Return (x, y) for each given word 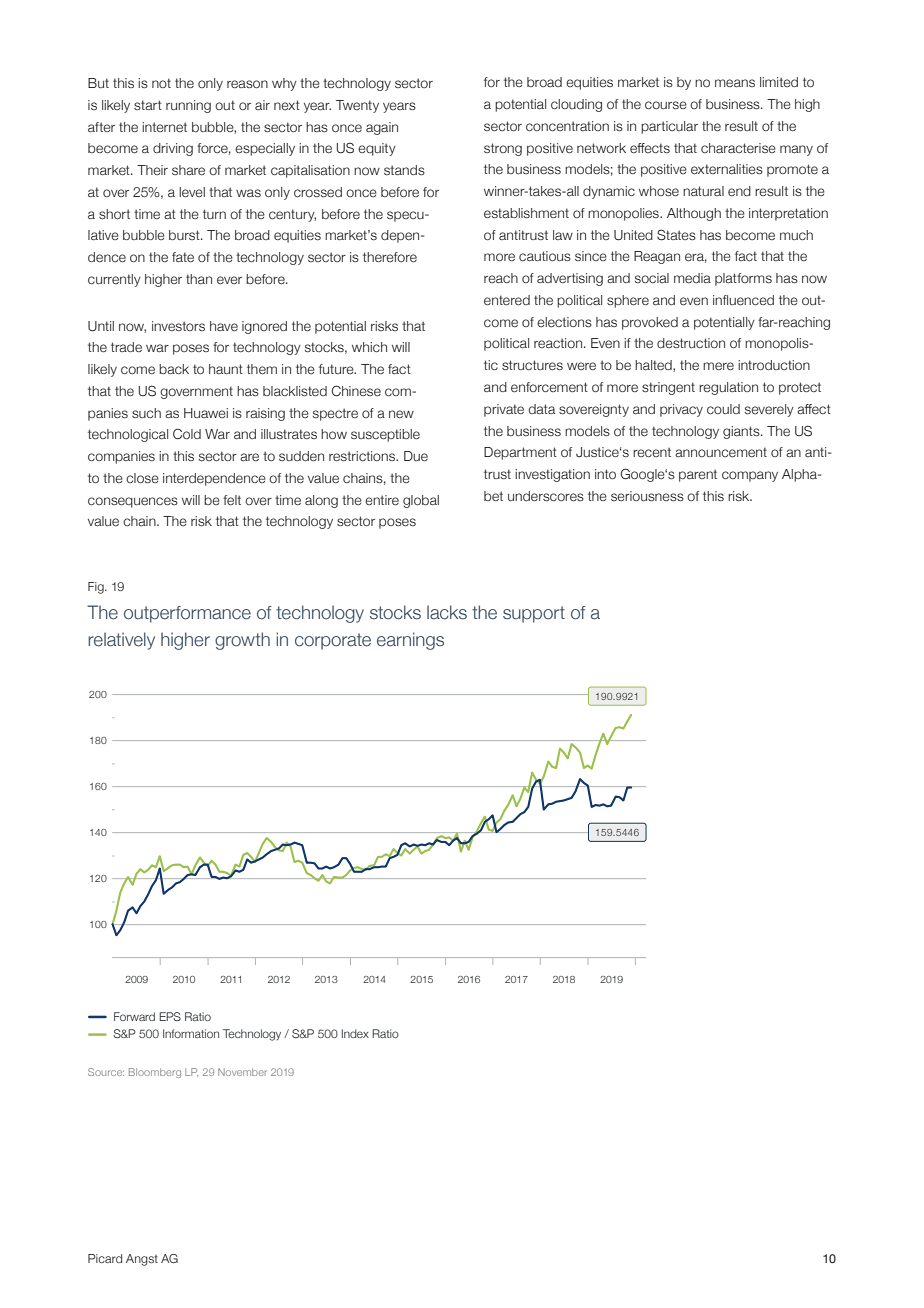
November (242, 1072)
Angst (142, 1260)
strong (503, 149)
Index (355, 1033)
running (188, 106)
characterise (738, 148)
